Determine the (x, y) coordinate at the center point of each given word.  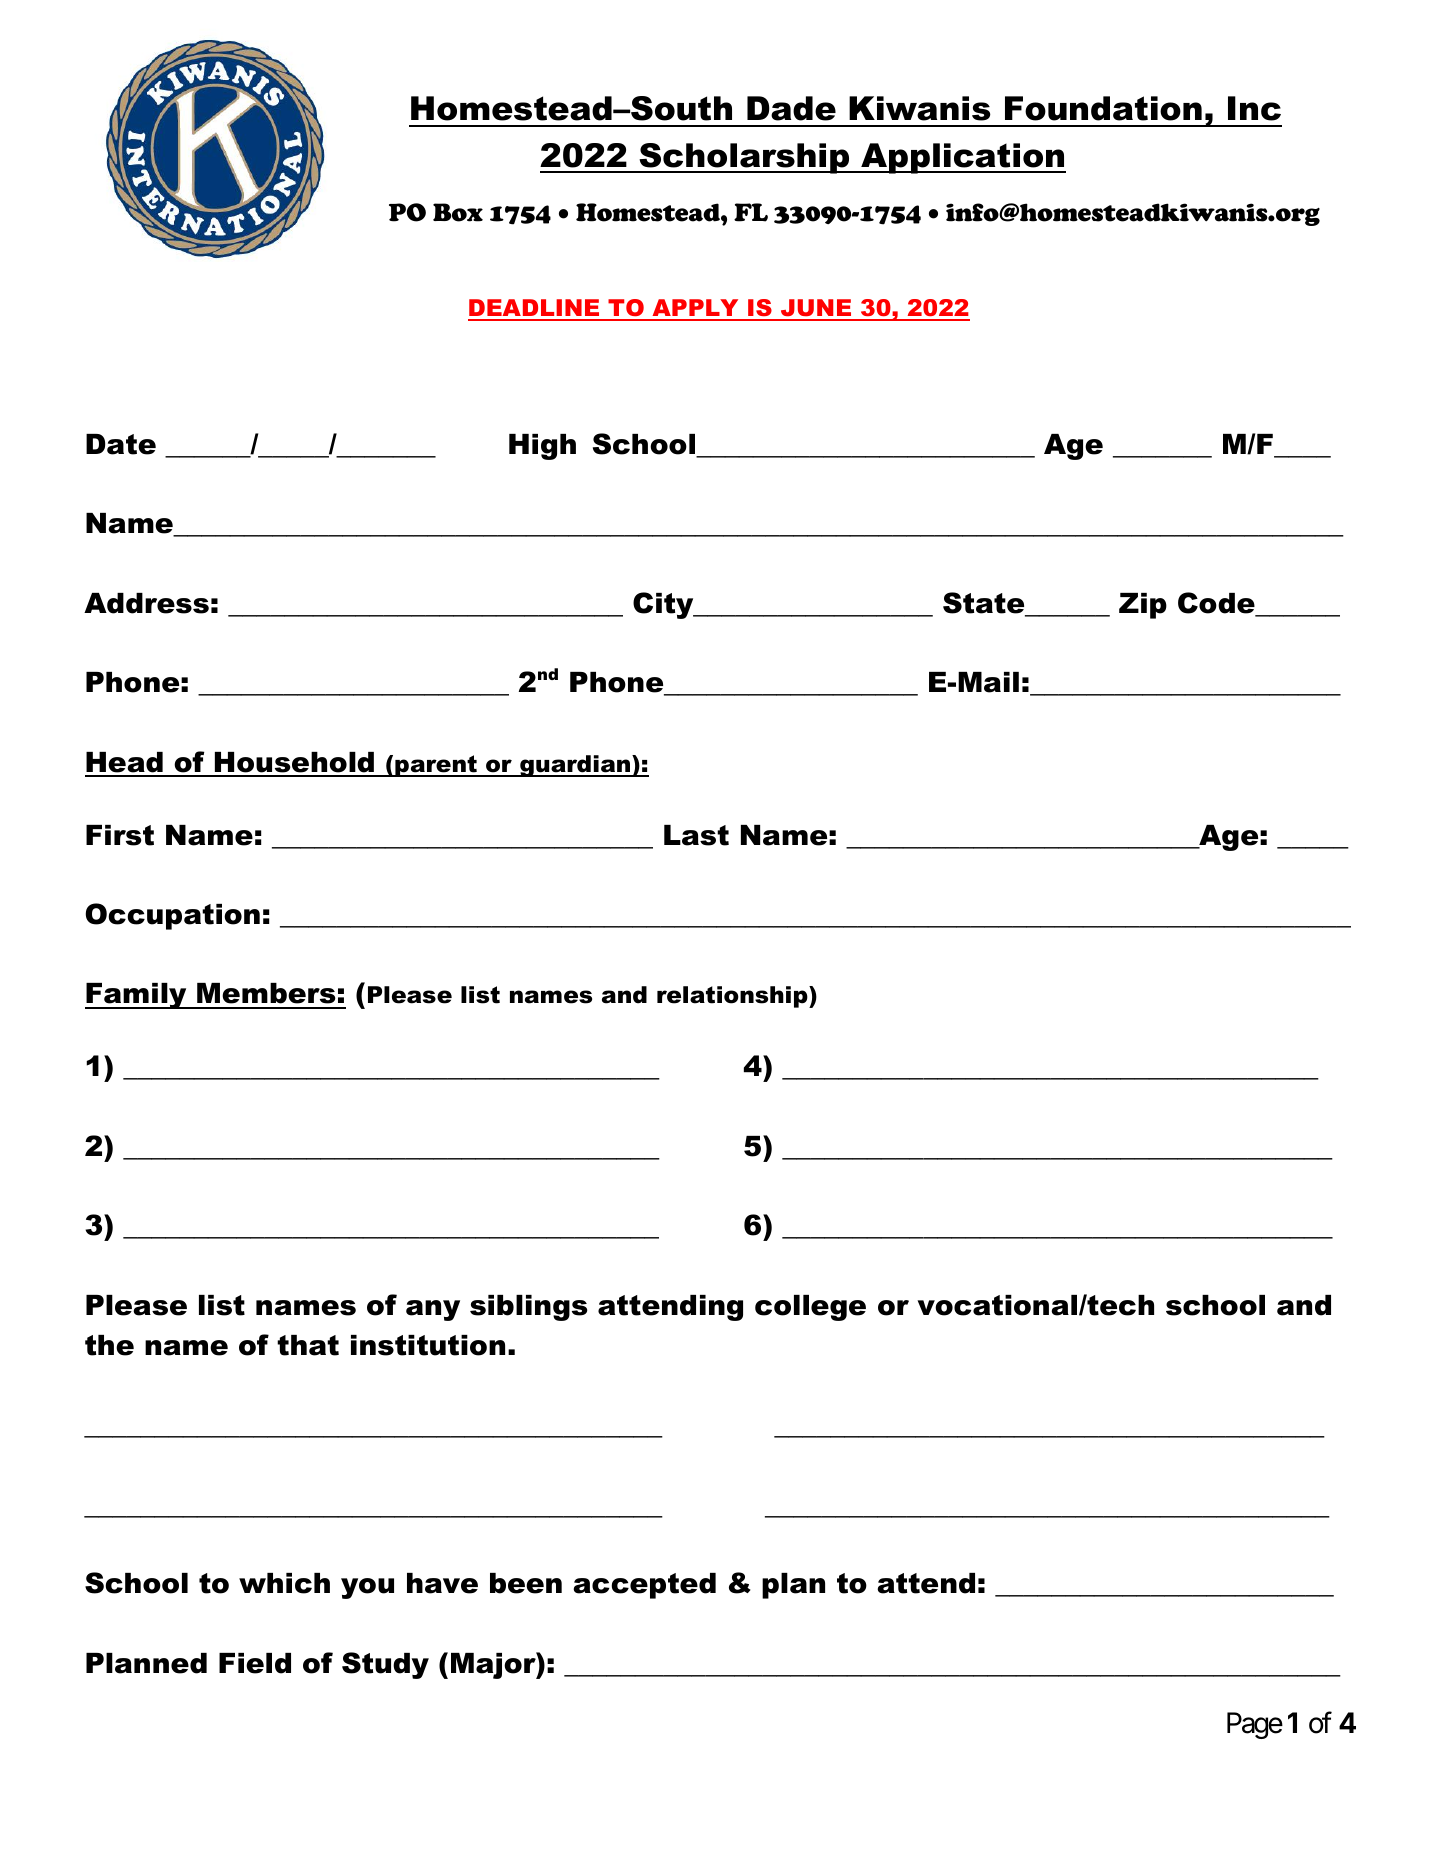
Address (146, 603)
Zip (1143, 606)
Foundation (1103, 108)
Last (696, 835)
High (542, 447)
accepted (644, 1586)
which (284, 1583)
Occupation (172, 916)
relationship (733, 997)
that (308, 1345)
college (810, 1308)
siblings (529, 1308)
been (526, 1583)
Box (458, 212)
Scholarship (744, 158)
